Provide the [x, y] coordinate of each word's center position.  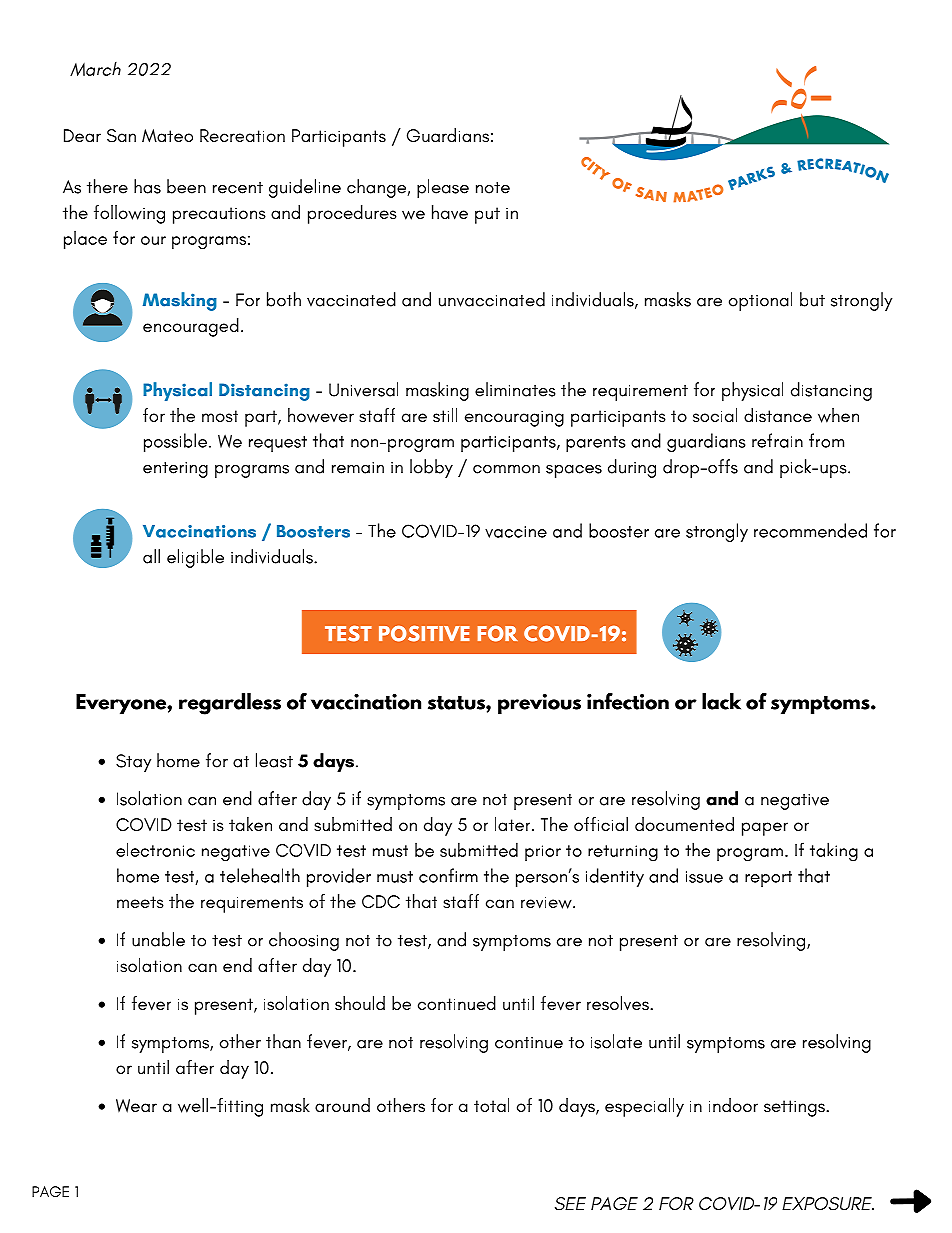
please [443, 188]
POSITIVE [424, 633]
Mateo [167, 136]
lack [721, 701]
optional [760, 301]
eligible [195, 558]
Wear [136, 1106]
